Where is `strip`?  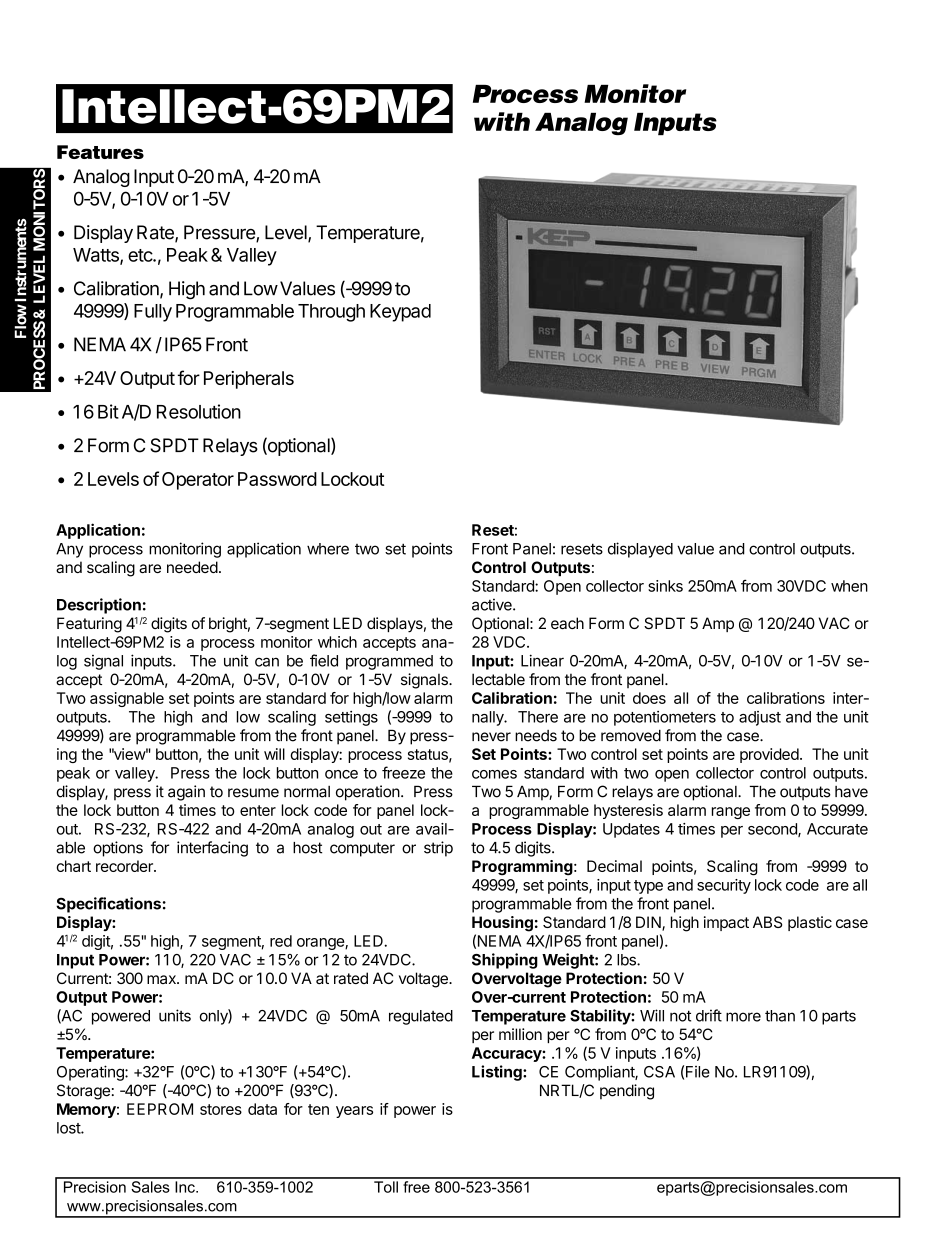 strip is located at coordinates (438, 849).
